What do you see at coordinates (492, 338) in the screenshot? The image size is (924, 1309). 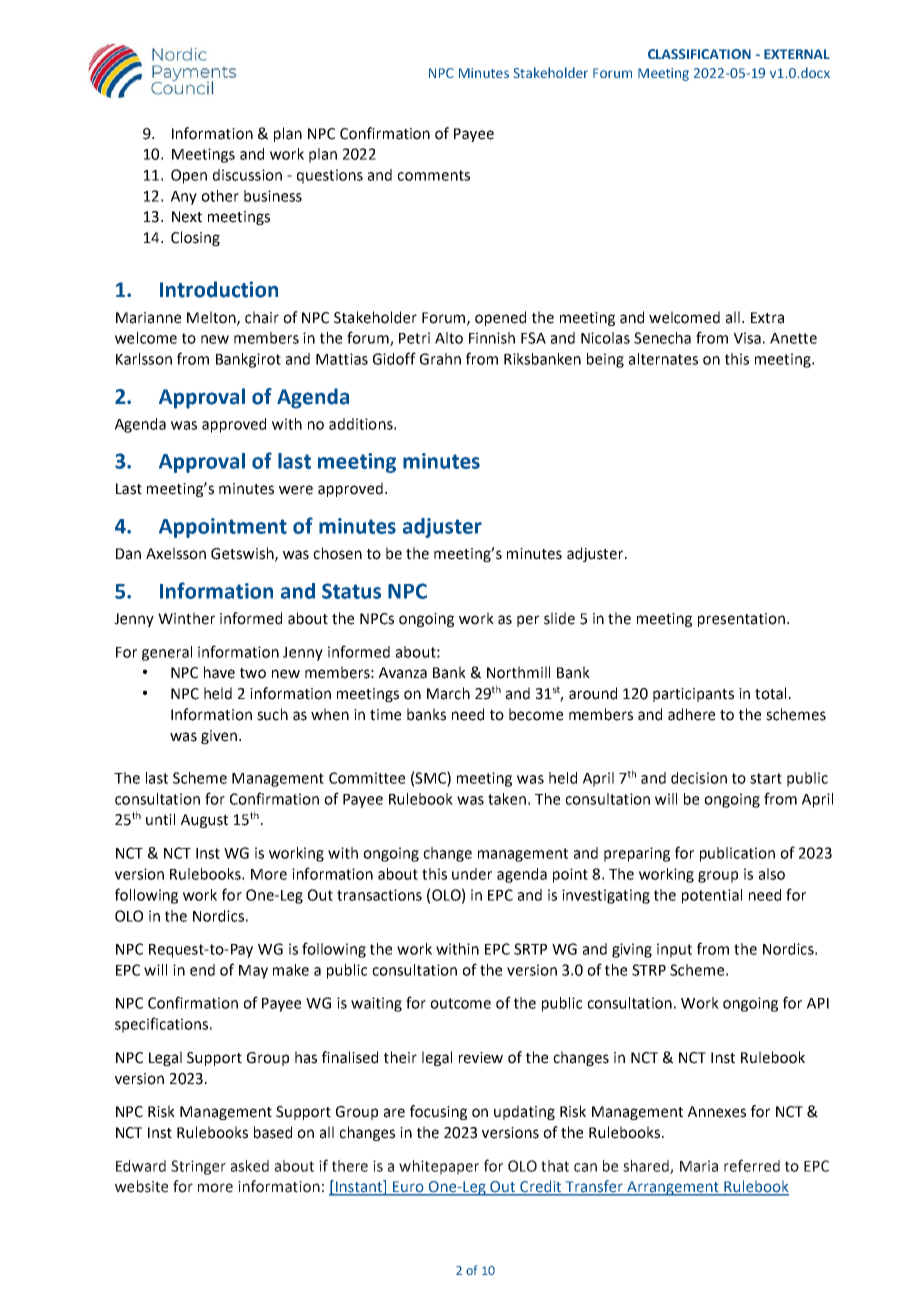 I see `Finnish` at bounding box center [492, 338].
